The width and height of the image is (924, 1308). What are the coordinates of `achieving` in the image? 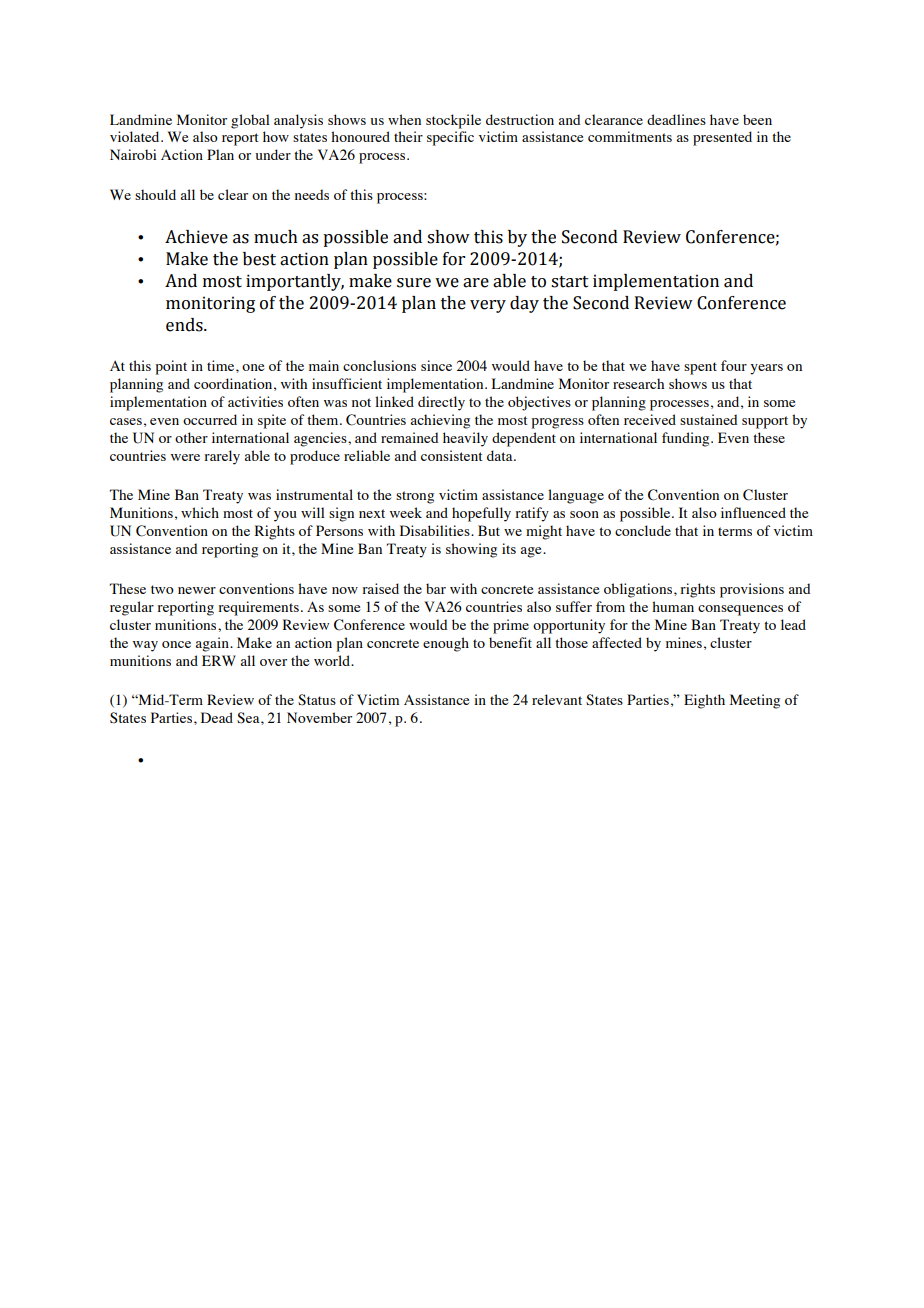 It's located at (440, 421).
